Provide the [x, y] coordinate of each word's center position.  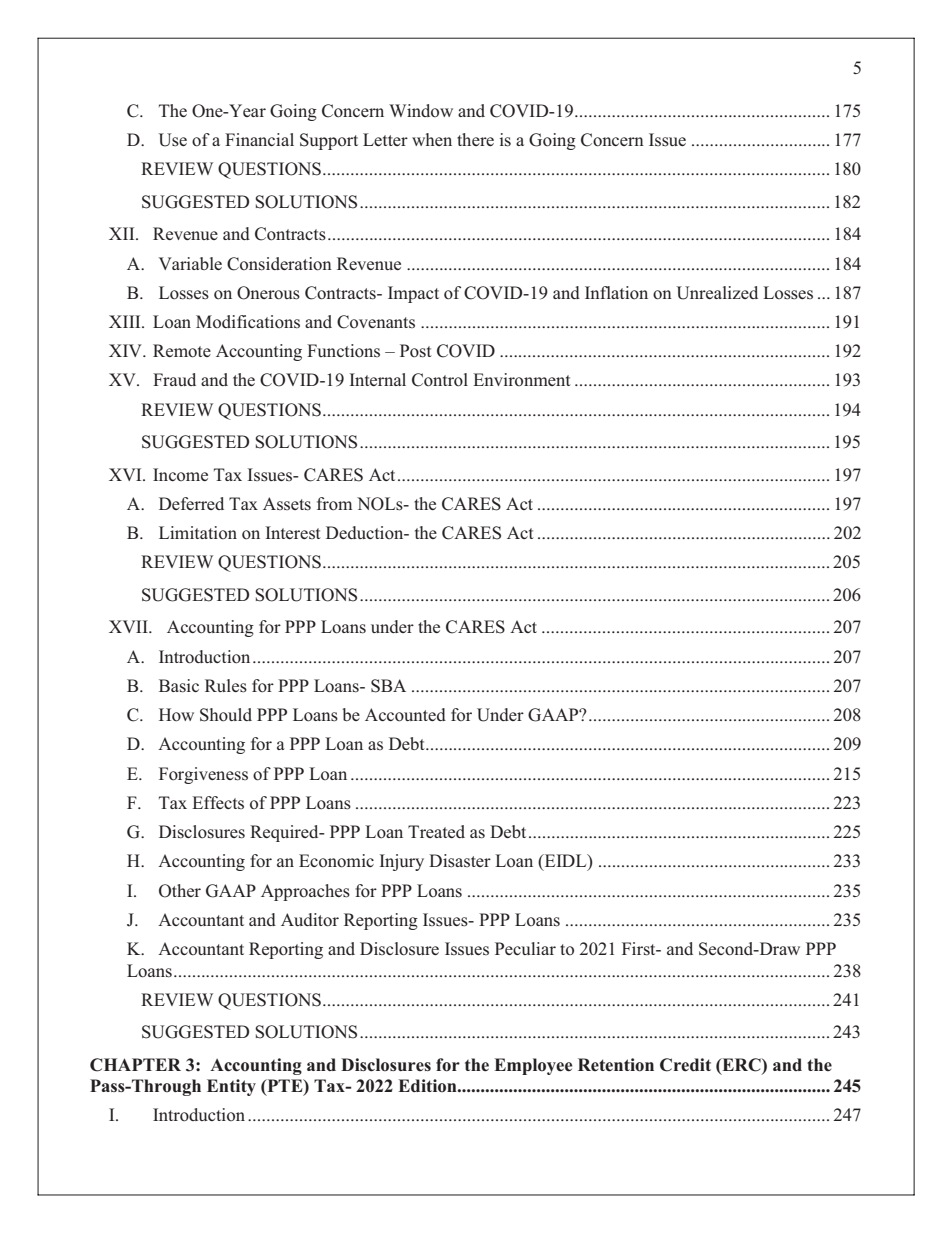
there [475, 139]
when [432, 139]
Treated [436, 831]
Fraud [174, 379]
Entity [231, 1087]
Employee [533, 1066]
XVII [129, 626]
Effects [218, 802]
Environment [522, 379]
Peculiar [525, 948]
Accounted [405, 715]
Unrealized [717, 293]
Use [172, 140]
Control [440, 380]
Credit [685, 1065]
